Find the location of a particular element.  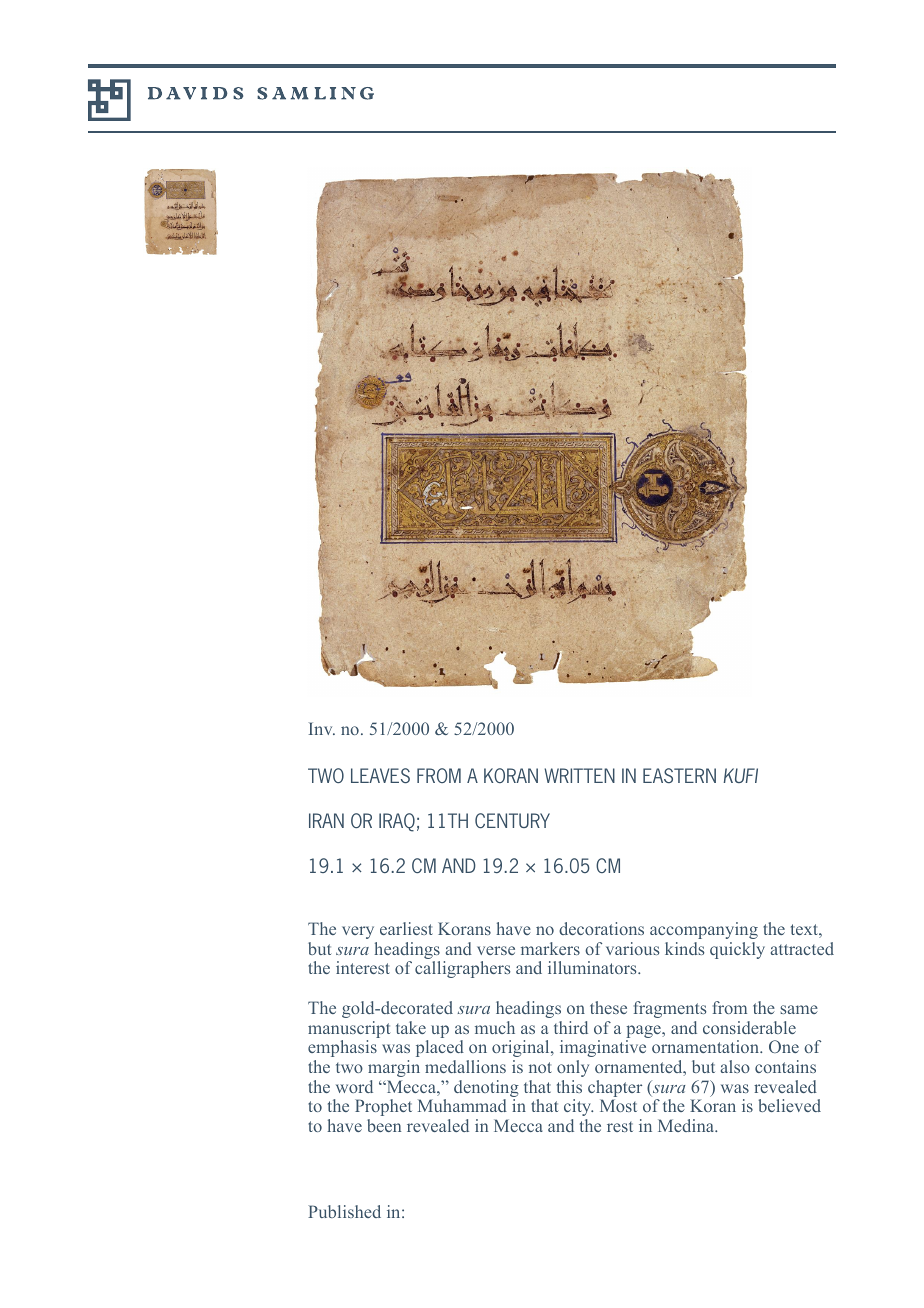

Inv is located at coordinates (322, 728).
